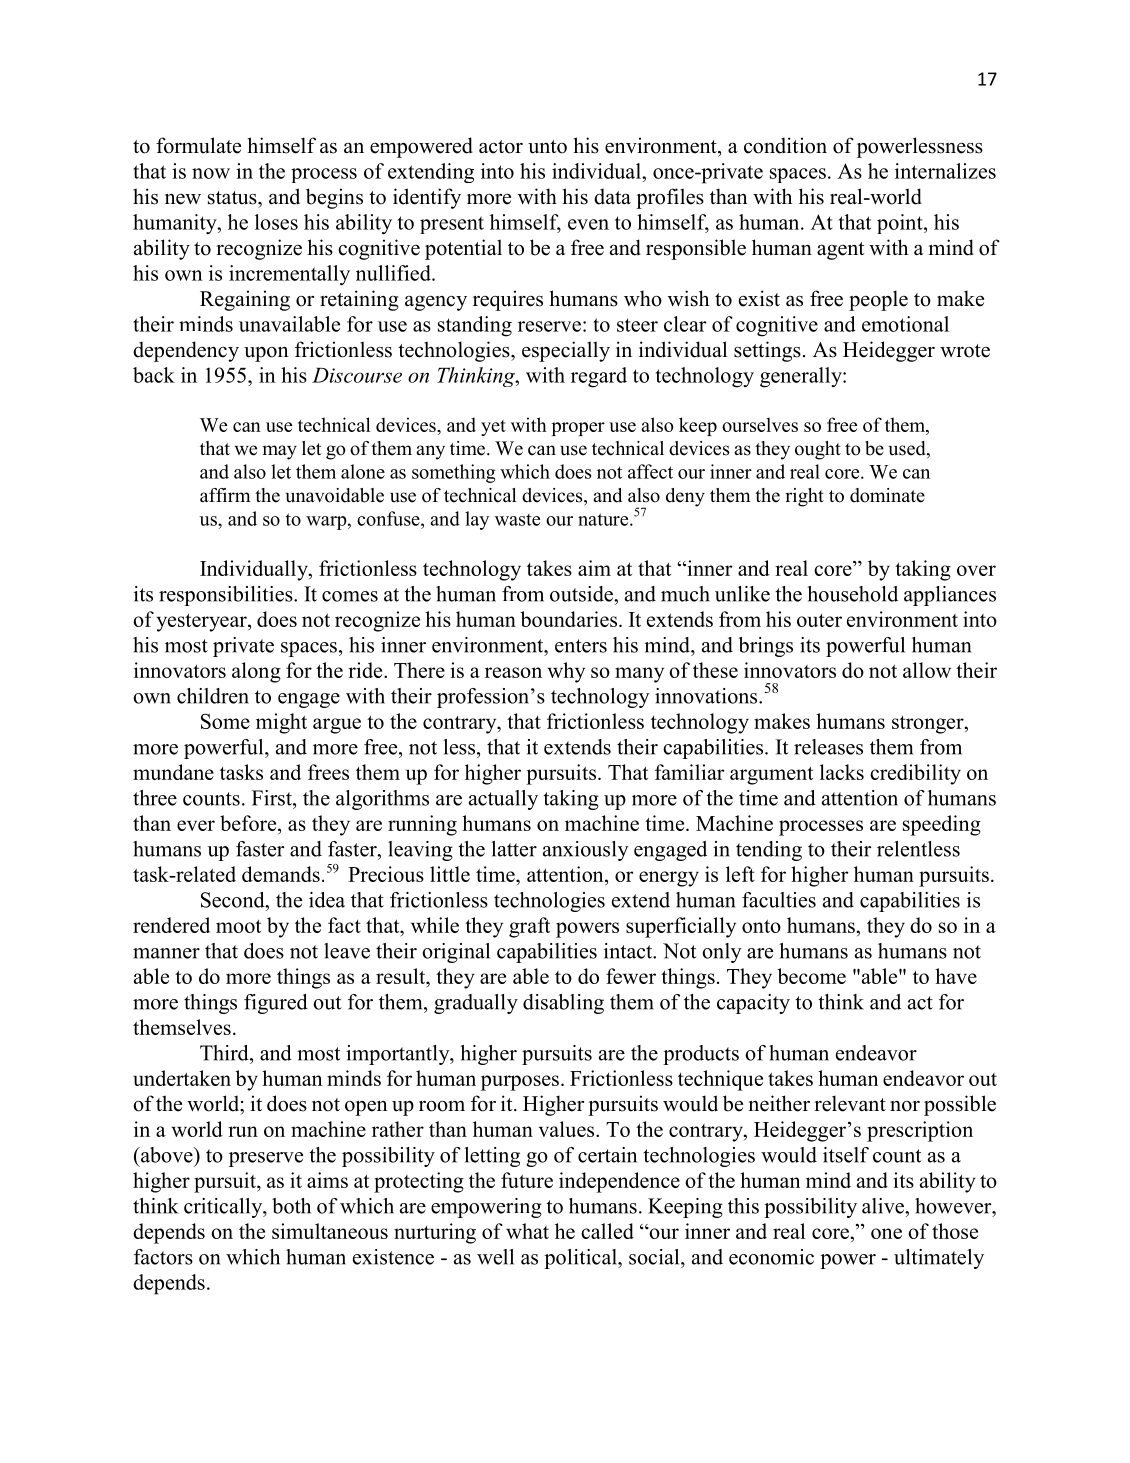 The image size is (1130, 1463). Describe the element at coordinates (527, 1231) in the page. I see `what` at that location.
